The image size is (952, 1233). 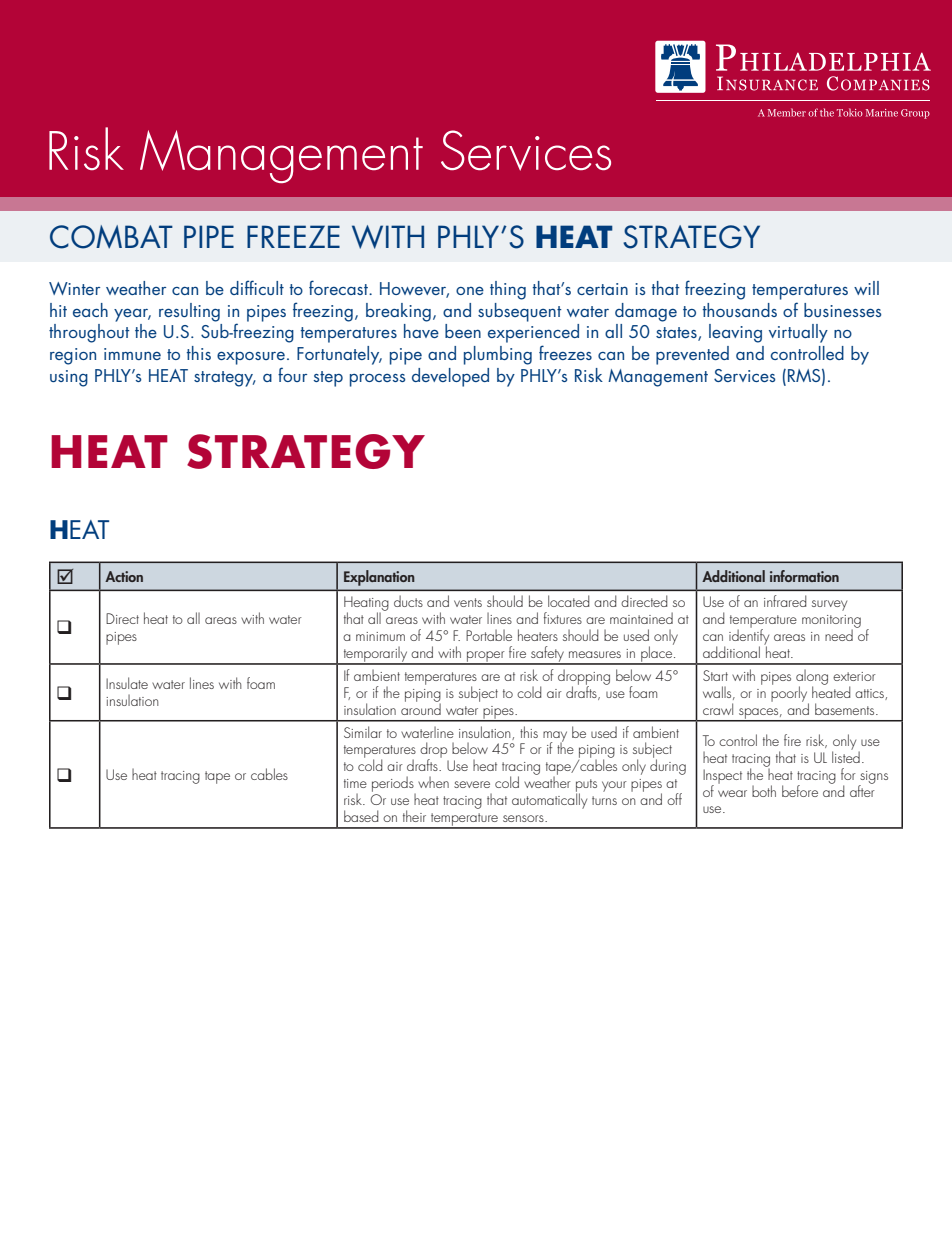 What do you see at coordinates (124, 576) in the screenshot?
I see `Action` at bounding box center [124, 576].
